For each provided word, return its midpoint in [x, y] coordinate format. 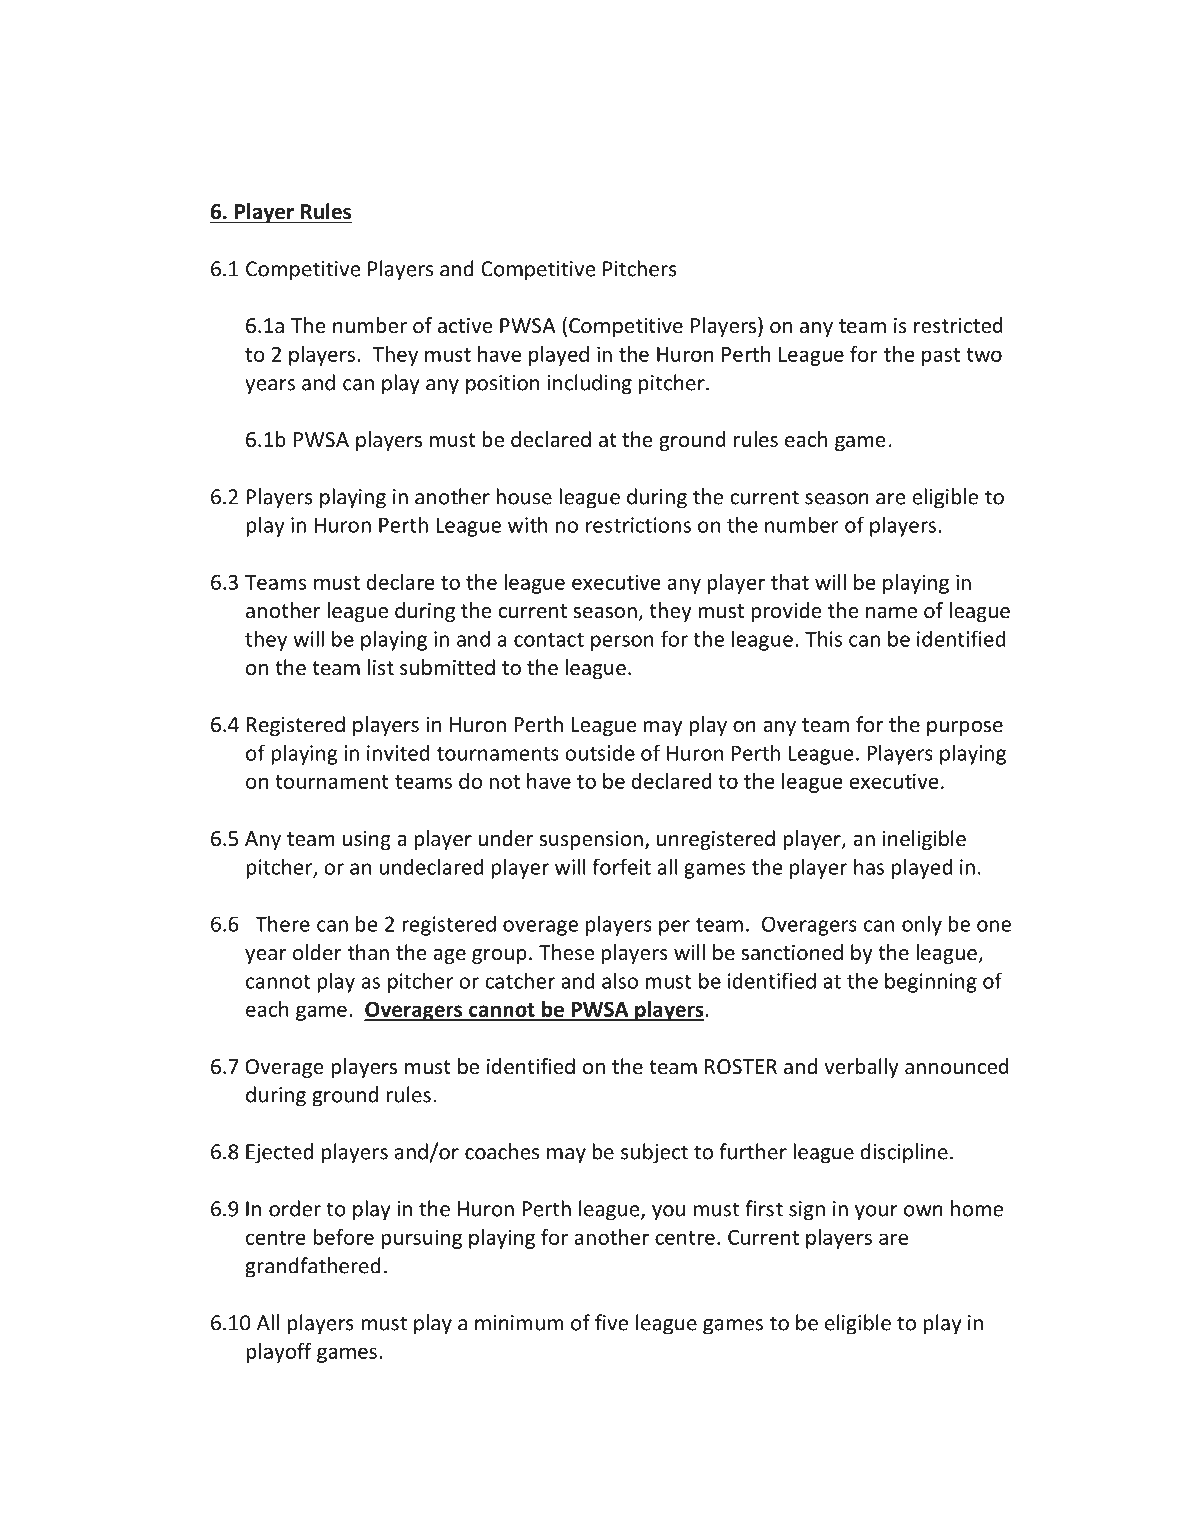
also [620, 980]
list [381, 667]
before [343, 1237]
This [823, 638]
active [465, 325]
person [622, 643]
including [590, 384]
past [941, 357]
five [611, 1322]
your [876, 1213]
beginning [931, 982]
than [368, 952]
